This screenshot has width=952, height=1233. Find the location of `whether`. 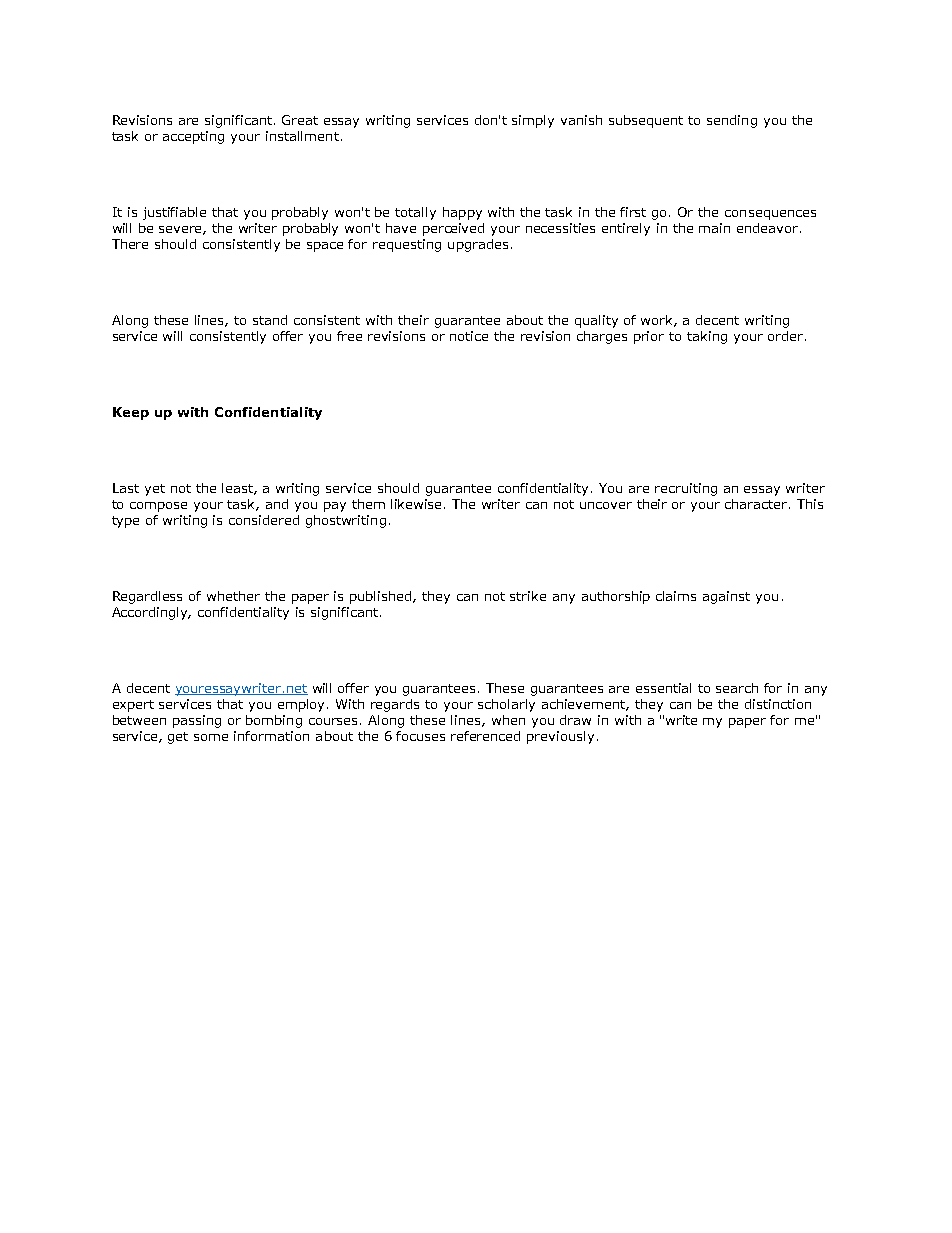

whether is located at coordinates (233, 596).
